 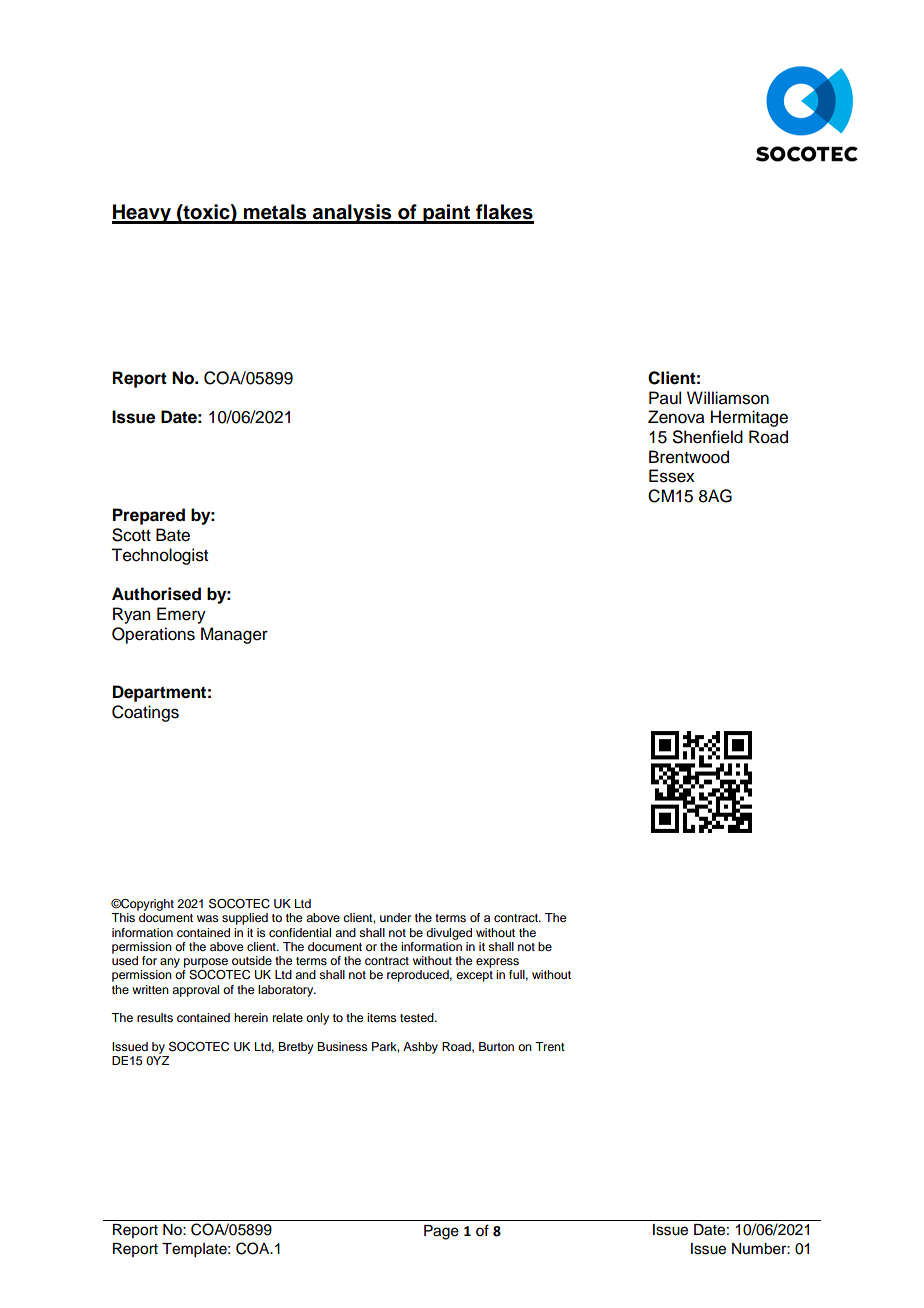 What do you see at coordinates (142, 214) in the page?
I see `Heavy` at bounding box center [142, 214].
